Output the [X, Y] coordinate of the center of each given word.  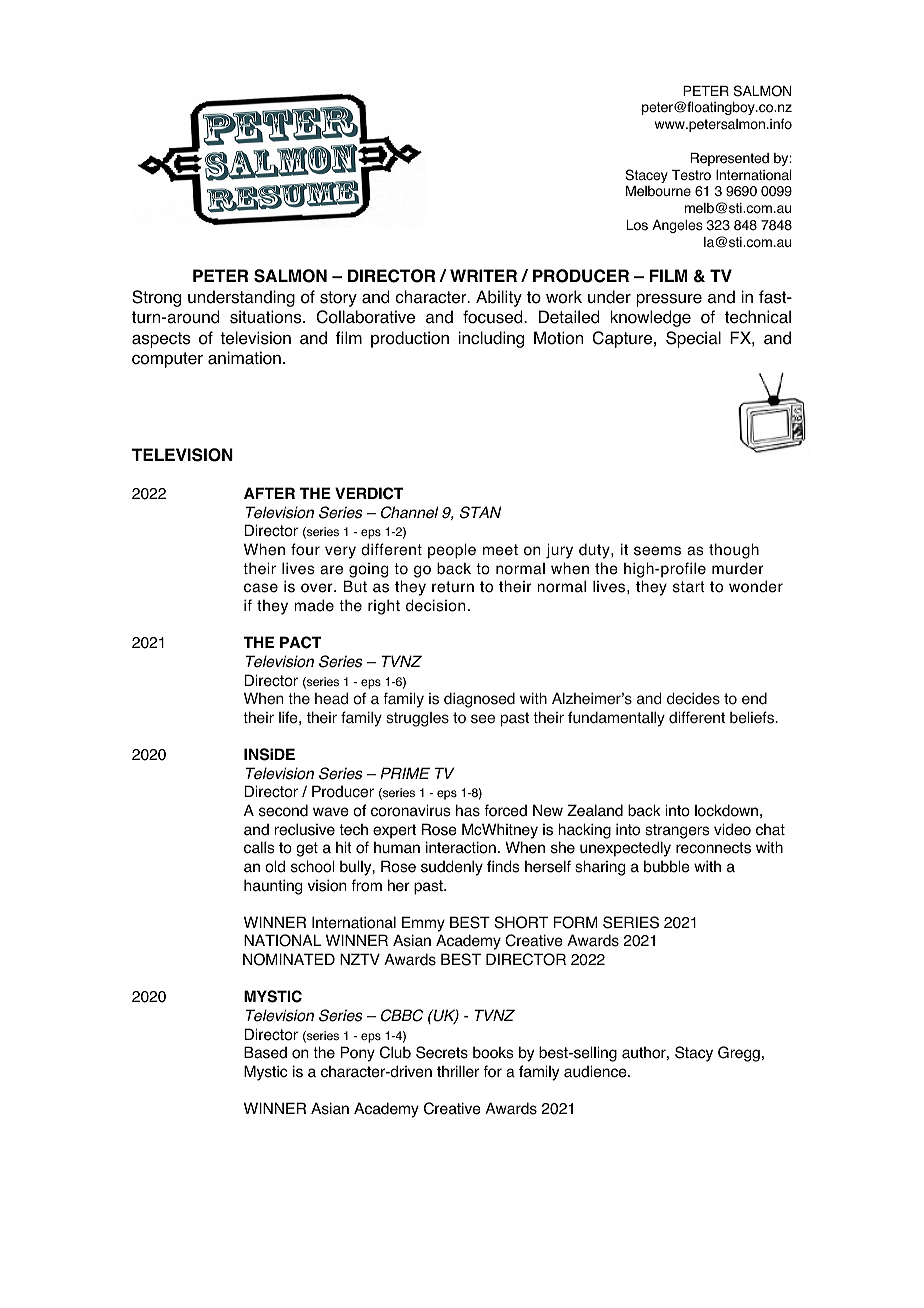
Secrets [442, 1052]
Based [265, 1052]
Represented [729, 159]
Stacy [694, 1054]
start [689, 587]
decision [435, 605]
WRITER [483, 275]
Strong [156, 298]
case [261, 588]
